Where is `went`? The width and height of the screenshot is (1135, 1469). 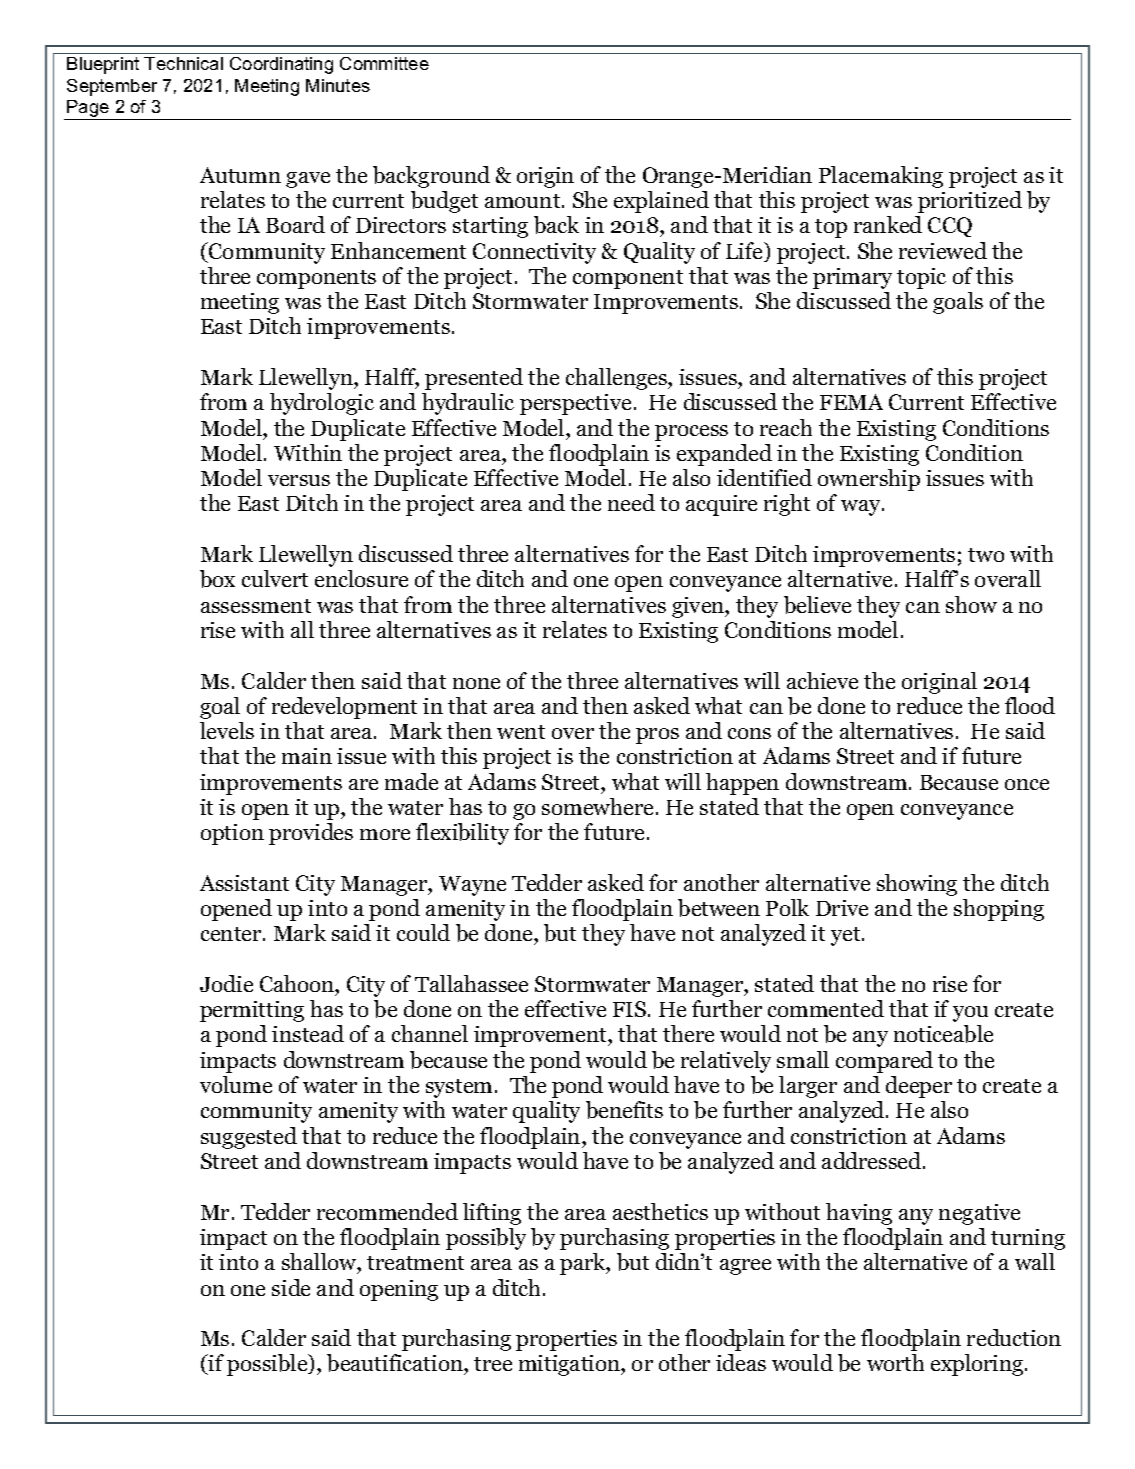 went is located at coordinates (521, 732).
